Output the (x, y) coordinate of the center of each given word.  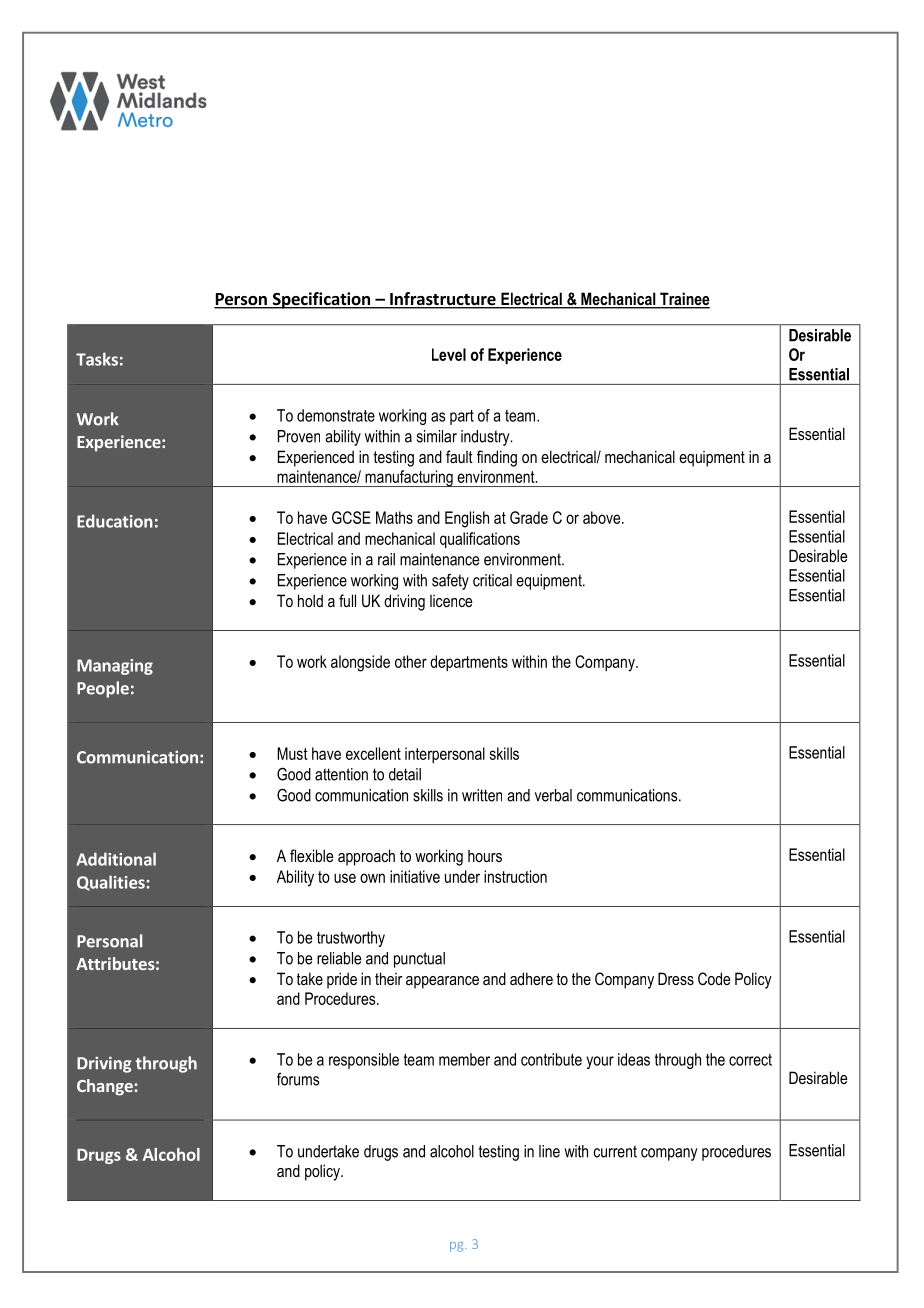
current (615, 1151)
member (464, 1059)
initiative (415, 876)
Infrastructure (443, 300)
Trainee (684, 300)
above (603, 517)
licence (451, 601)
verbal (553, 795)
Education (115, 521)
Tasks (97, 359)
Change (105, 1087)
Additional (116, 859)
